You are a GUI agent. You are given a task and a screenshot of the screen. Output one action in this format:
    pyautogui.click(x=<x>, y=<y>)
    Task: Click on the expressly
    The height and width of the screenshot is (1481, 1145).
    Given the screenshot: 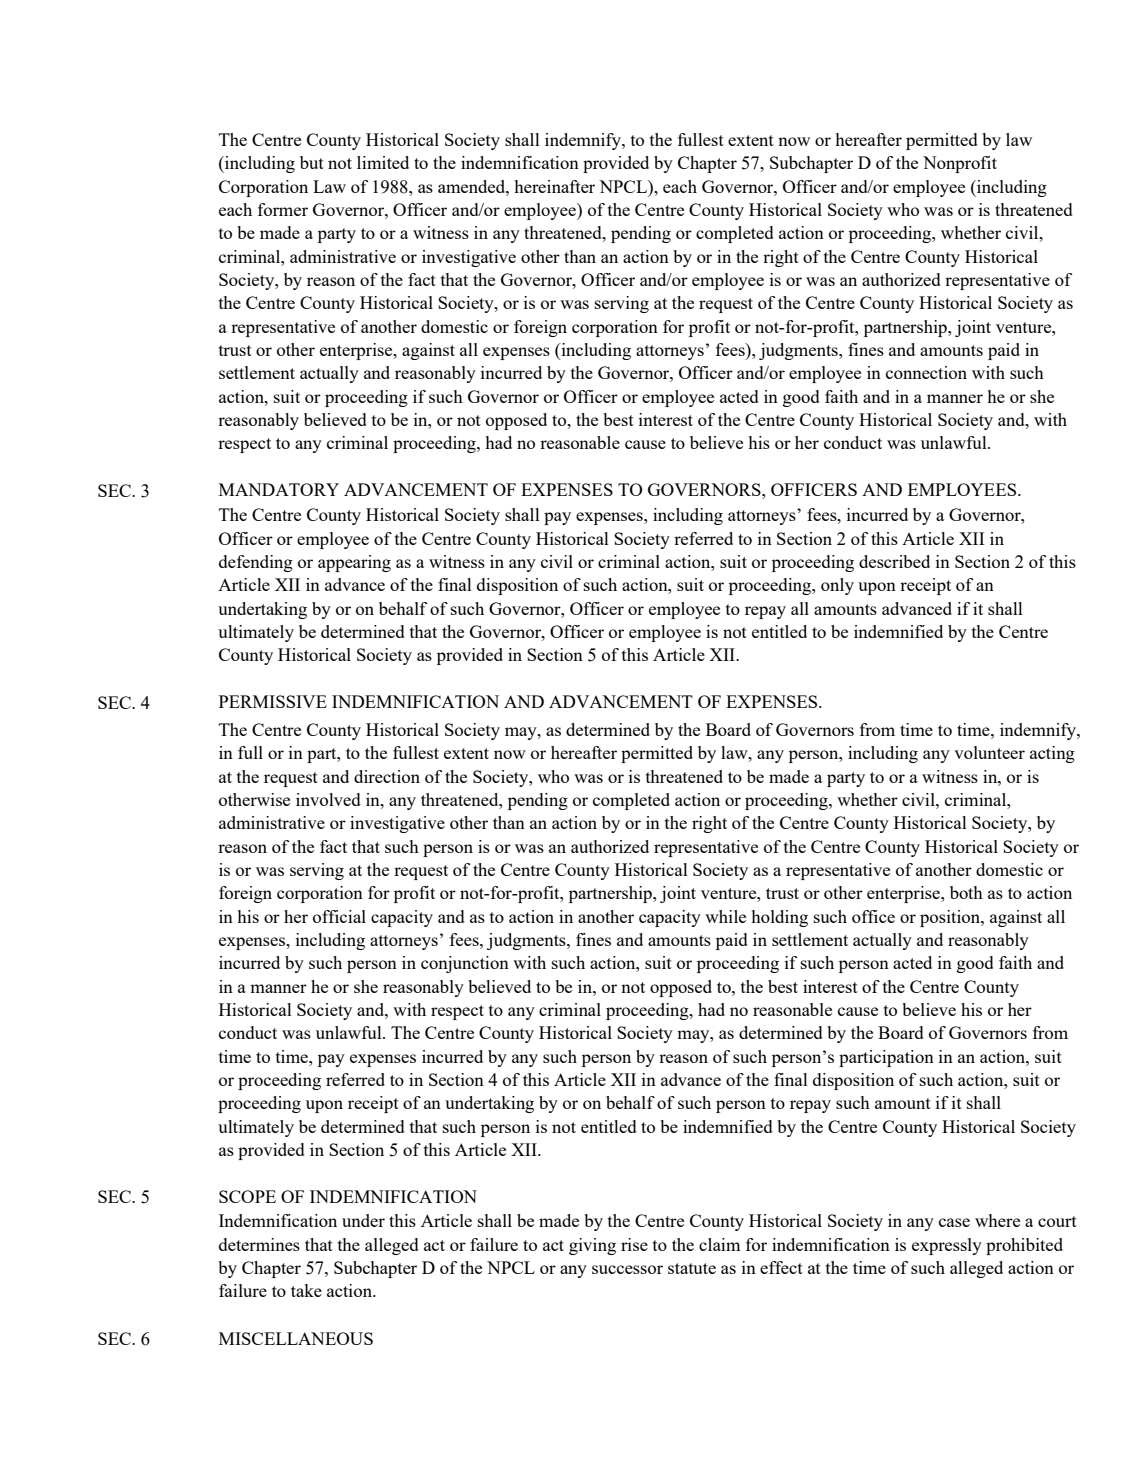 What is the action you would take?
    pyautogui.click(x=947, y=1246)
